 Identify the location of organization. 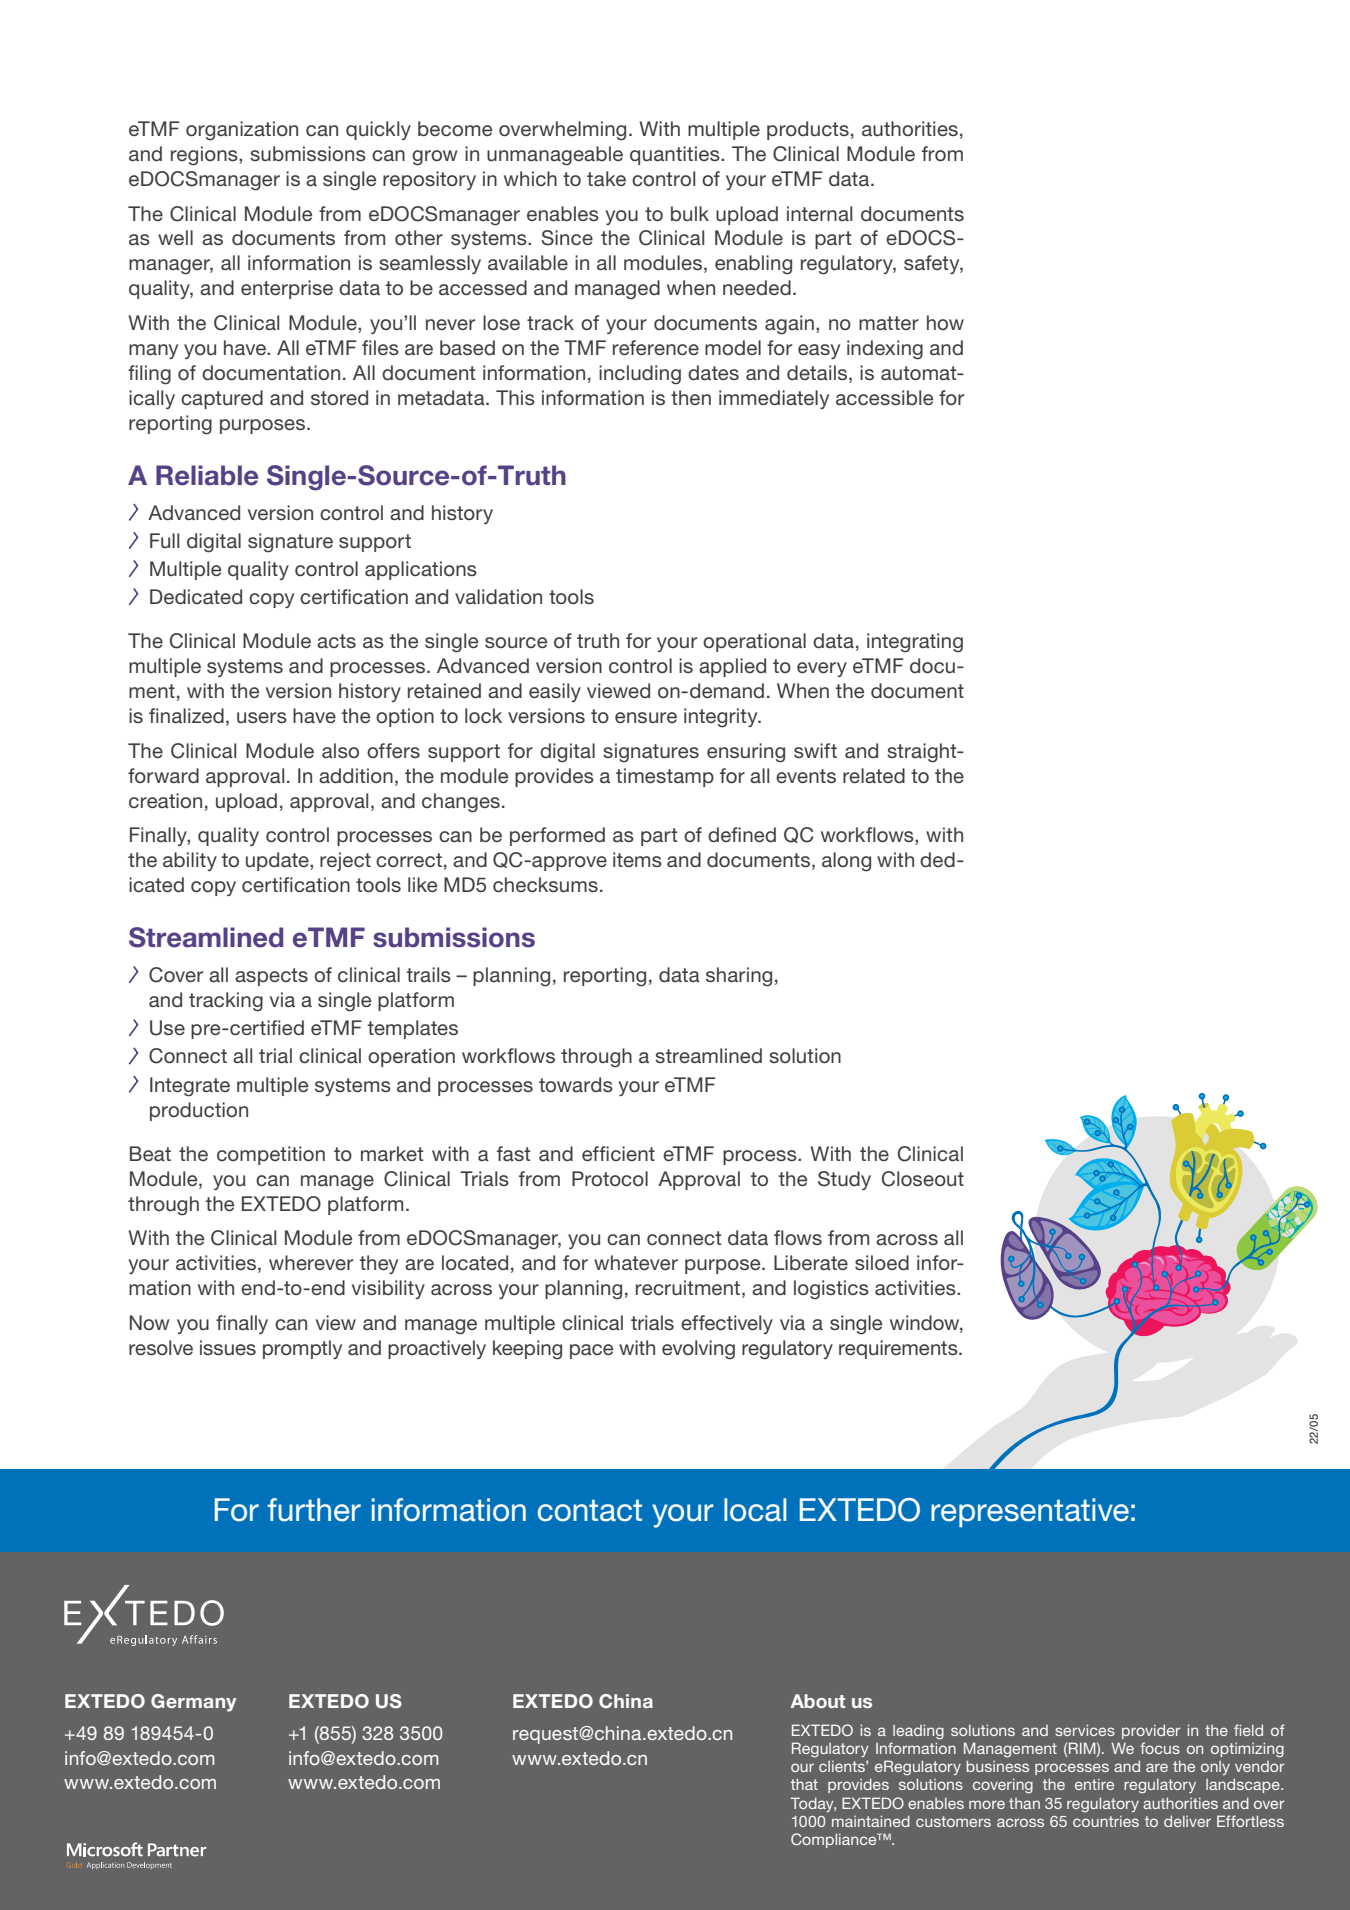
(242, 131).
